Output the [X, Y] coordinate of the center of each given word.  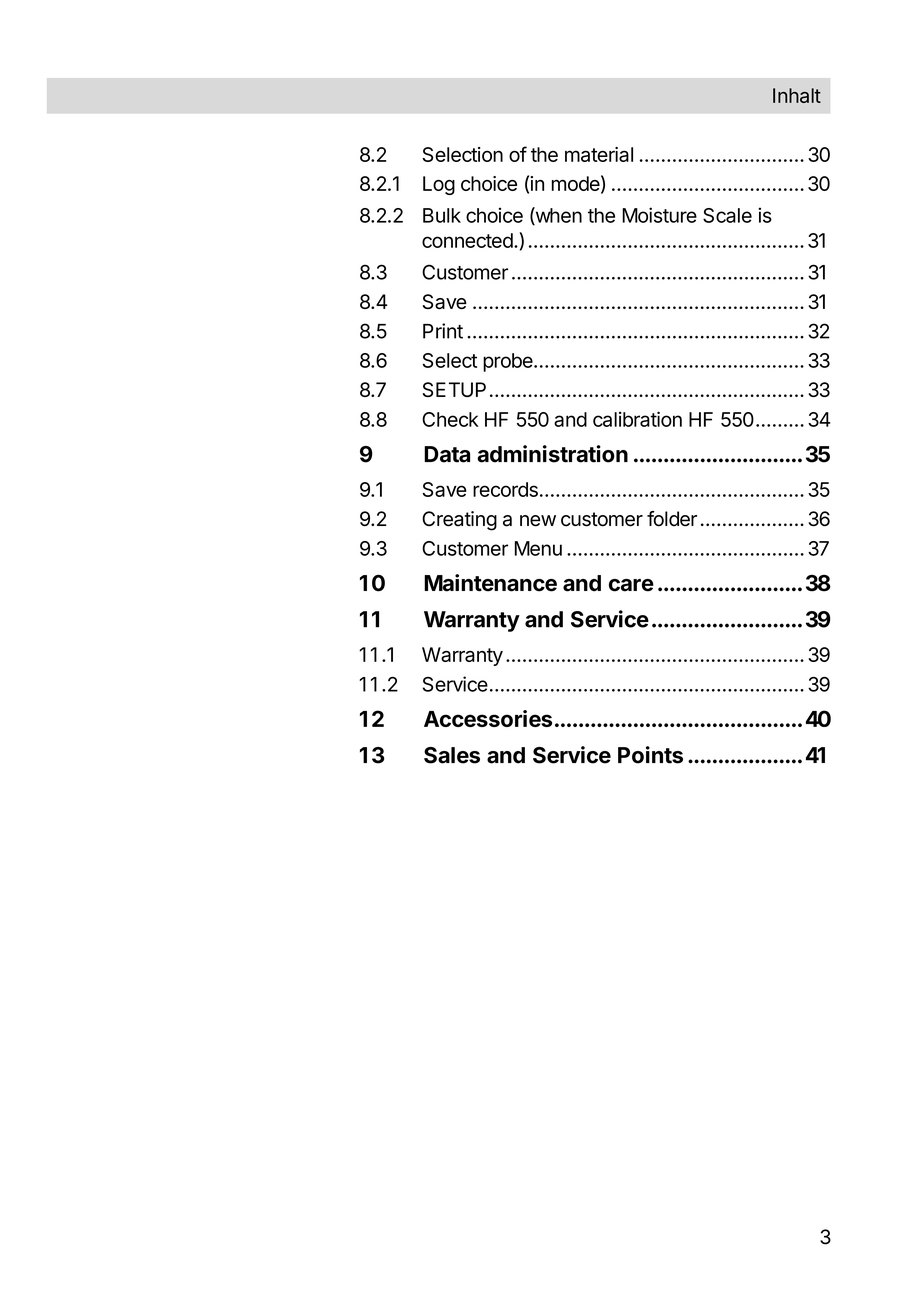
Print [443, 331]
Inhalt [797, 95]
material [599, 154]
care [631, 585]
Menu [538, 548]
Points [650, 755]
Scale [727, 215]
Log [439, 185]
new [538, 521]
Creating [459, 521]
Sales [452, 755]
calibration [637, 419]
